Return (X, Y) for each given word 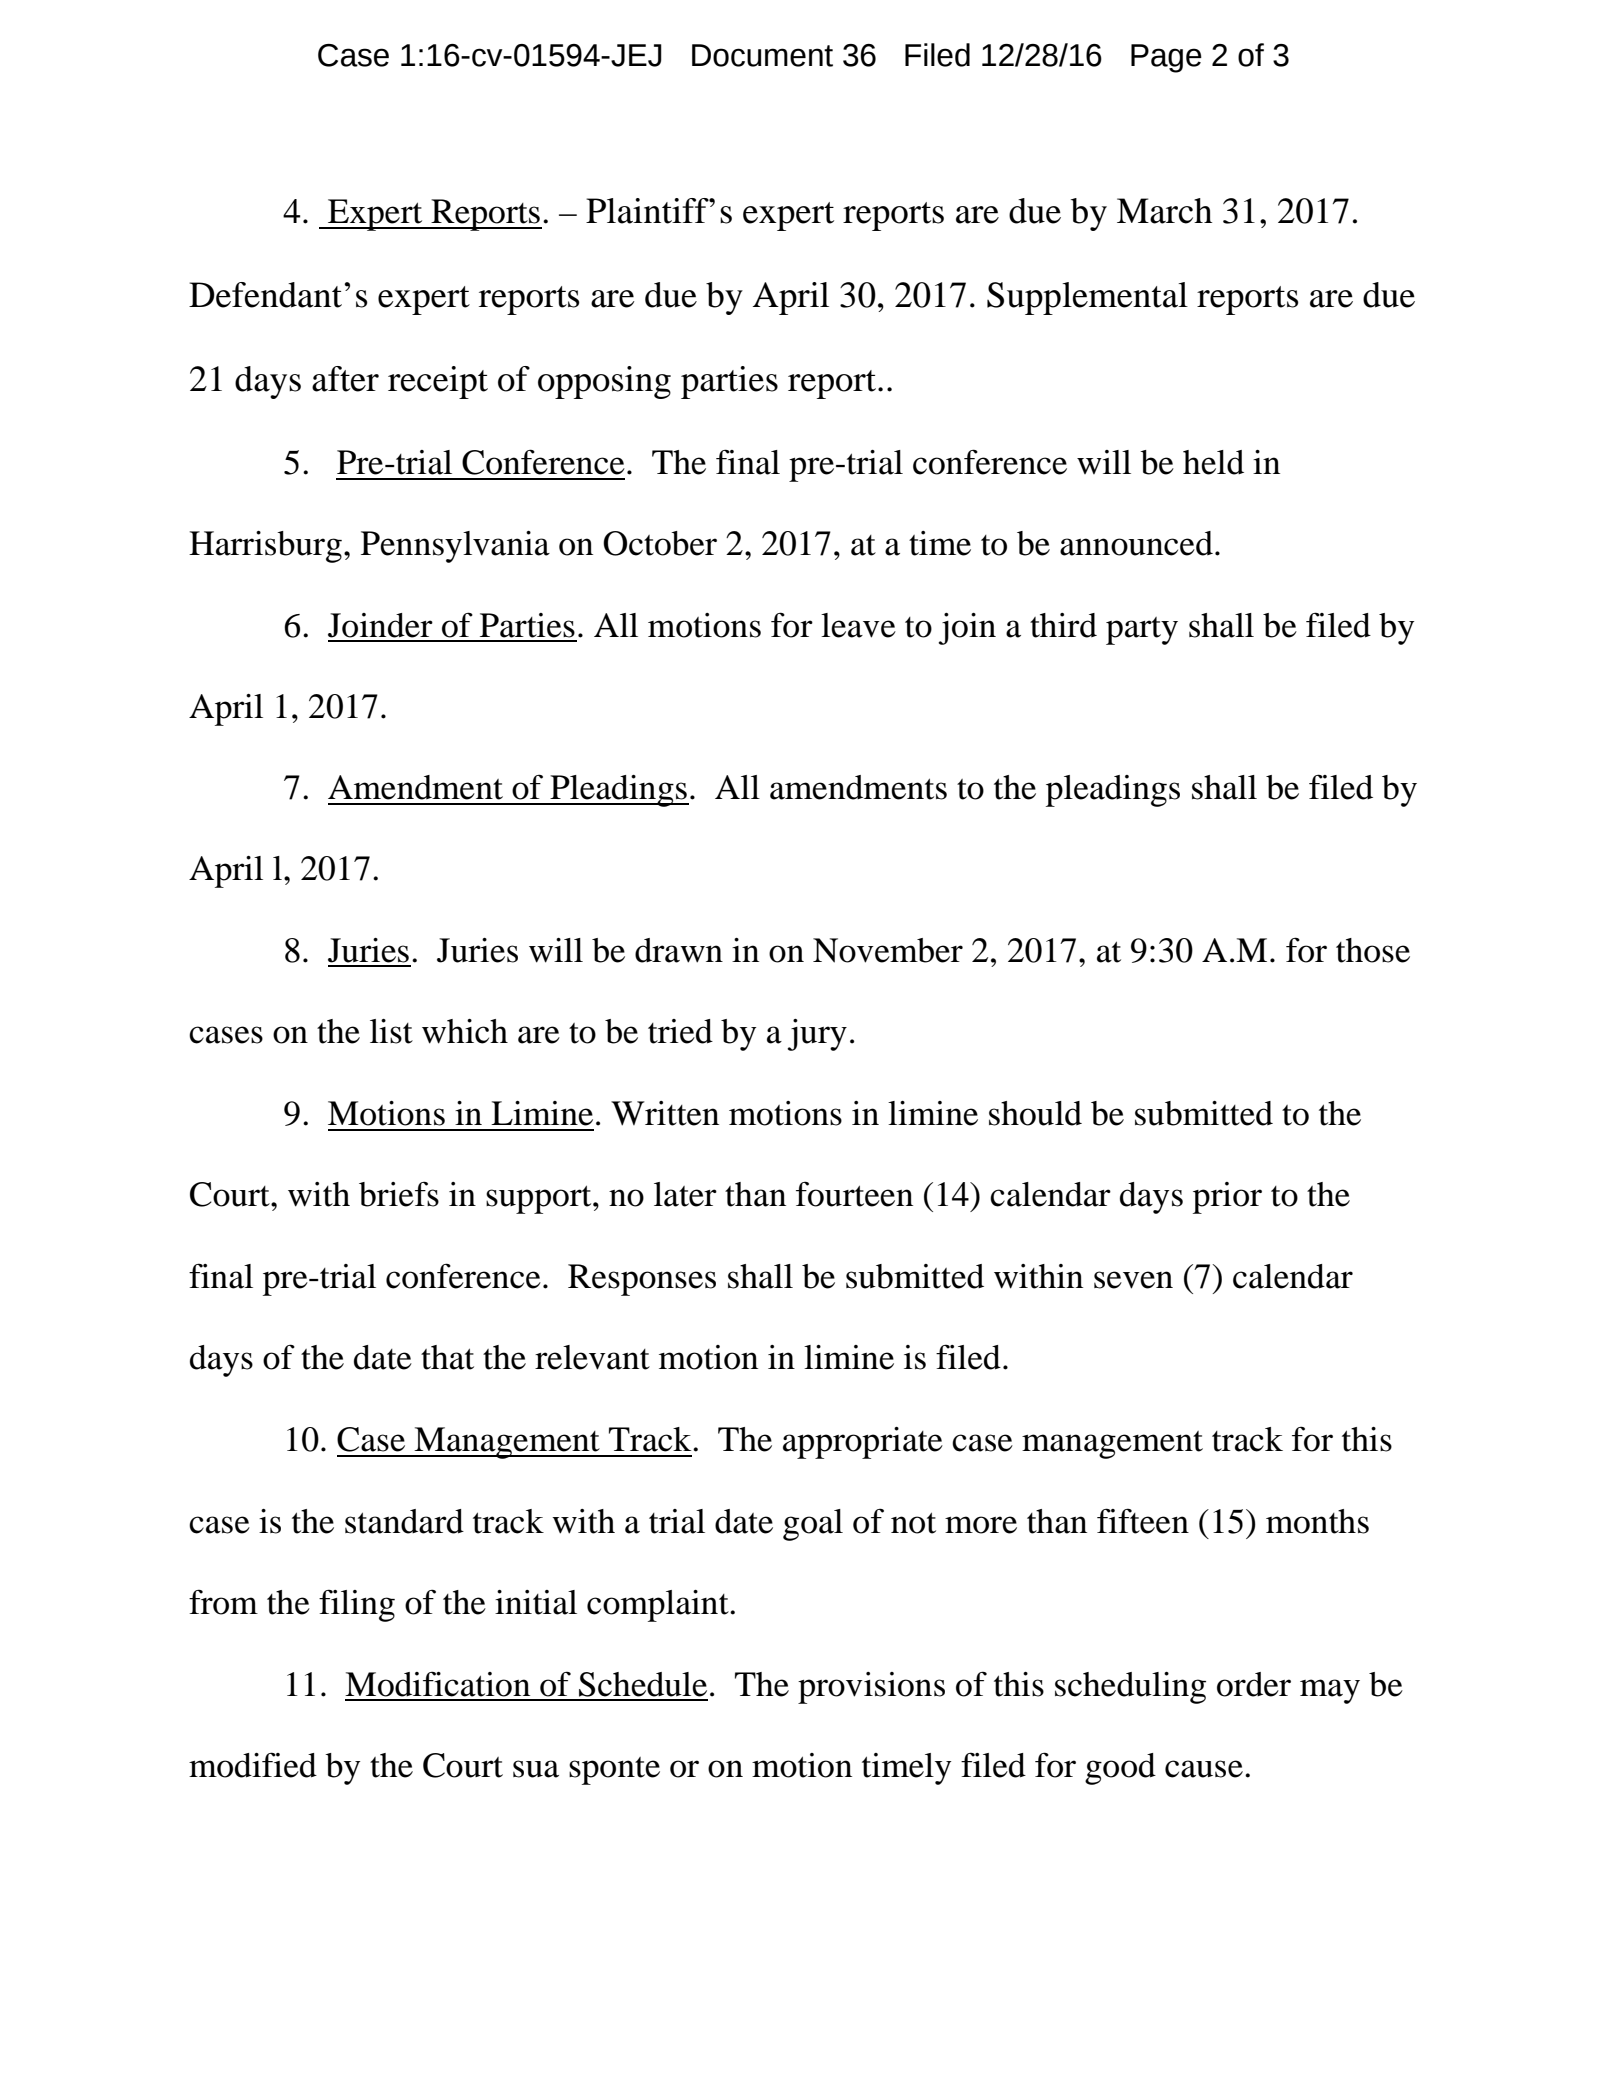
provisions (871, 1688)
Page (1166, 58)
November (888, 950)
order (1254, 1684)
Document (762, 55)
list (391, 1031)
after (345, 379)
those (1373, 950)
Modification (437, 1684)
